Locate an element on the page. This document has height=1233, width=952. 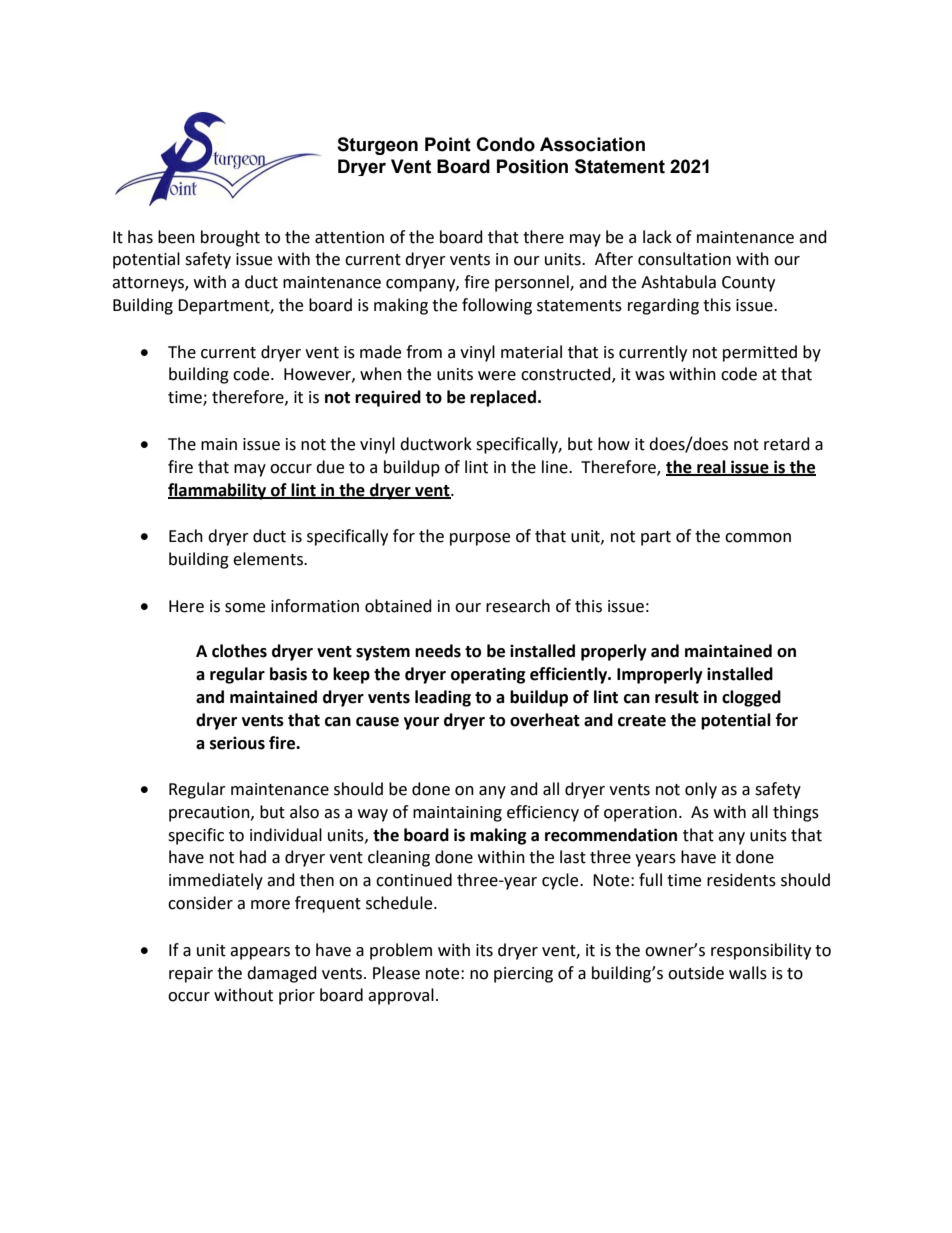
lack is located at coordinates (657, 237).
